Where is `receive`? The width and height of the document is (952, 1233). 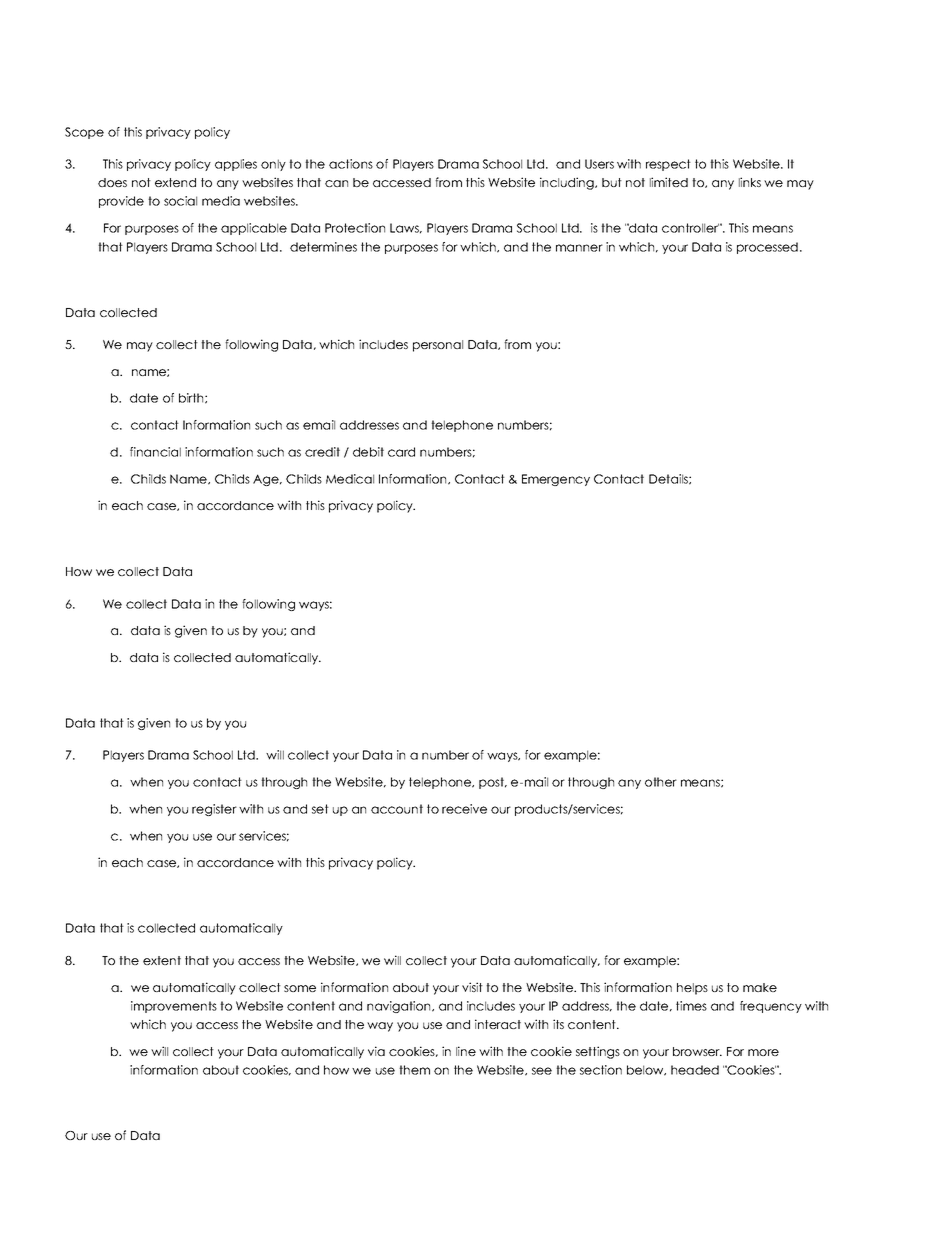 receive is located at coordinates (464, 809).
